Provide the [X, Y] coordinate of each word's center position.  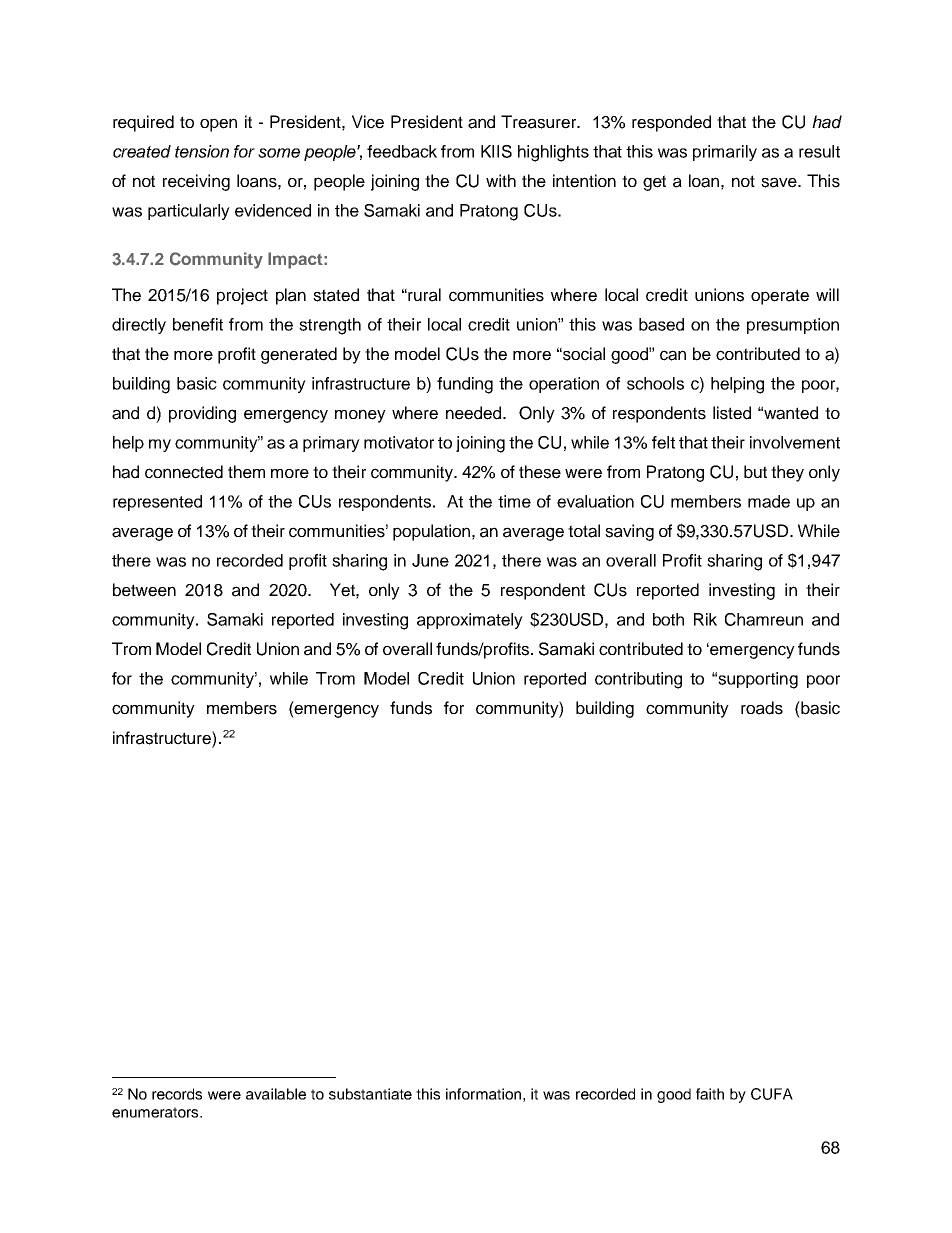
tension [202, 151]
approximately [470, 621]
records [177, 1094]
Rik [705, 619]
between [144, 590]
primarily [725, 153]
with [501, 180]
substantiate [370, 1094]
